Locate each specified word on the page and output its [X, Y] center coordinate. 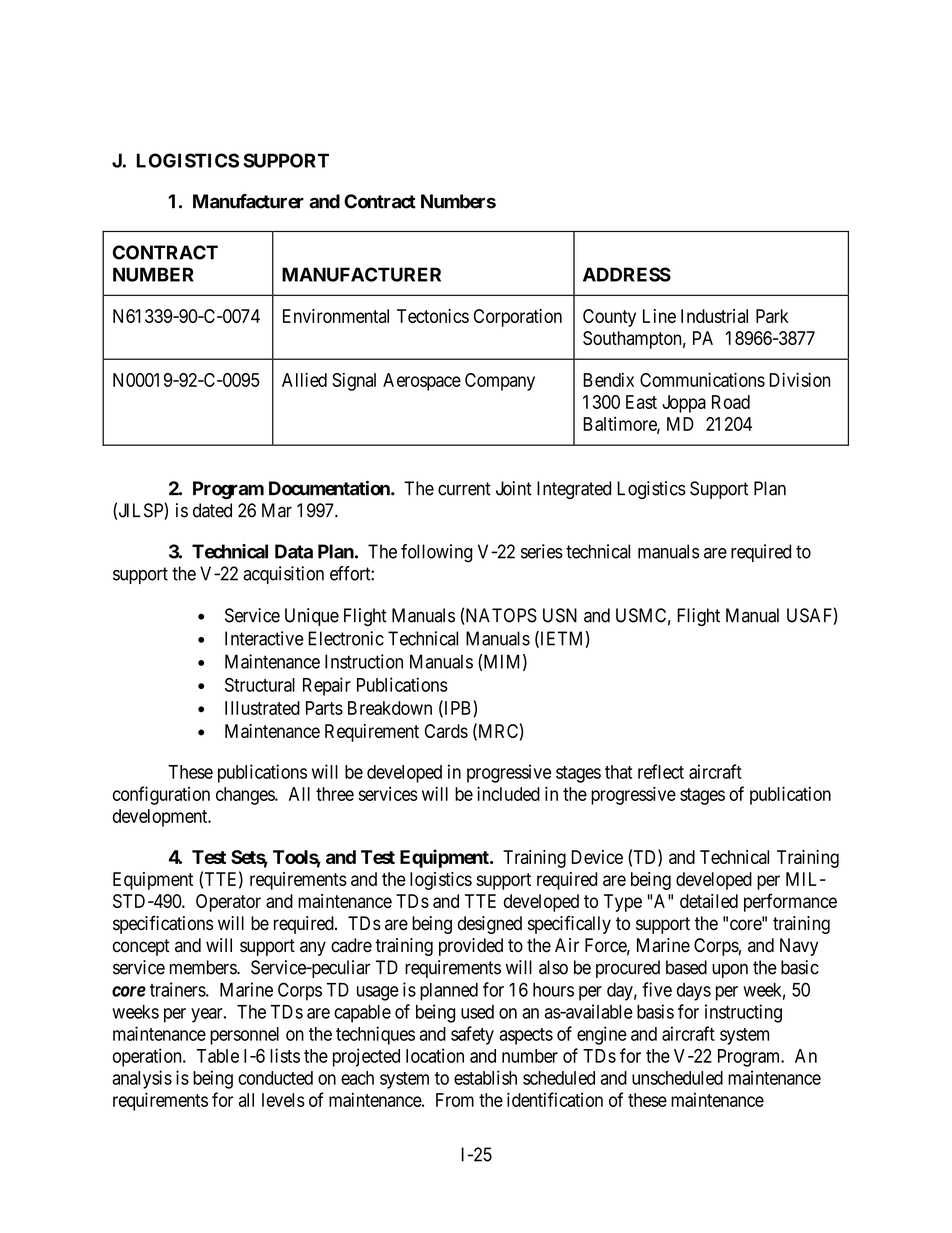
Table [218, 1056]
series [542, 551]
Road [731, 402]
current [464, 489]
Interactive [264, 638]
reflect [661, 771]
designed [490, 925]
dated [212, 510]
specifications [163, 924]
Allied [304, 379]
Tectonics [433, 316]
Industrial [714, 316]
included [508, 793]
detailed [709, 901]
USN [560, 615]
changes [246, 796]
